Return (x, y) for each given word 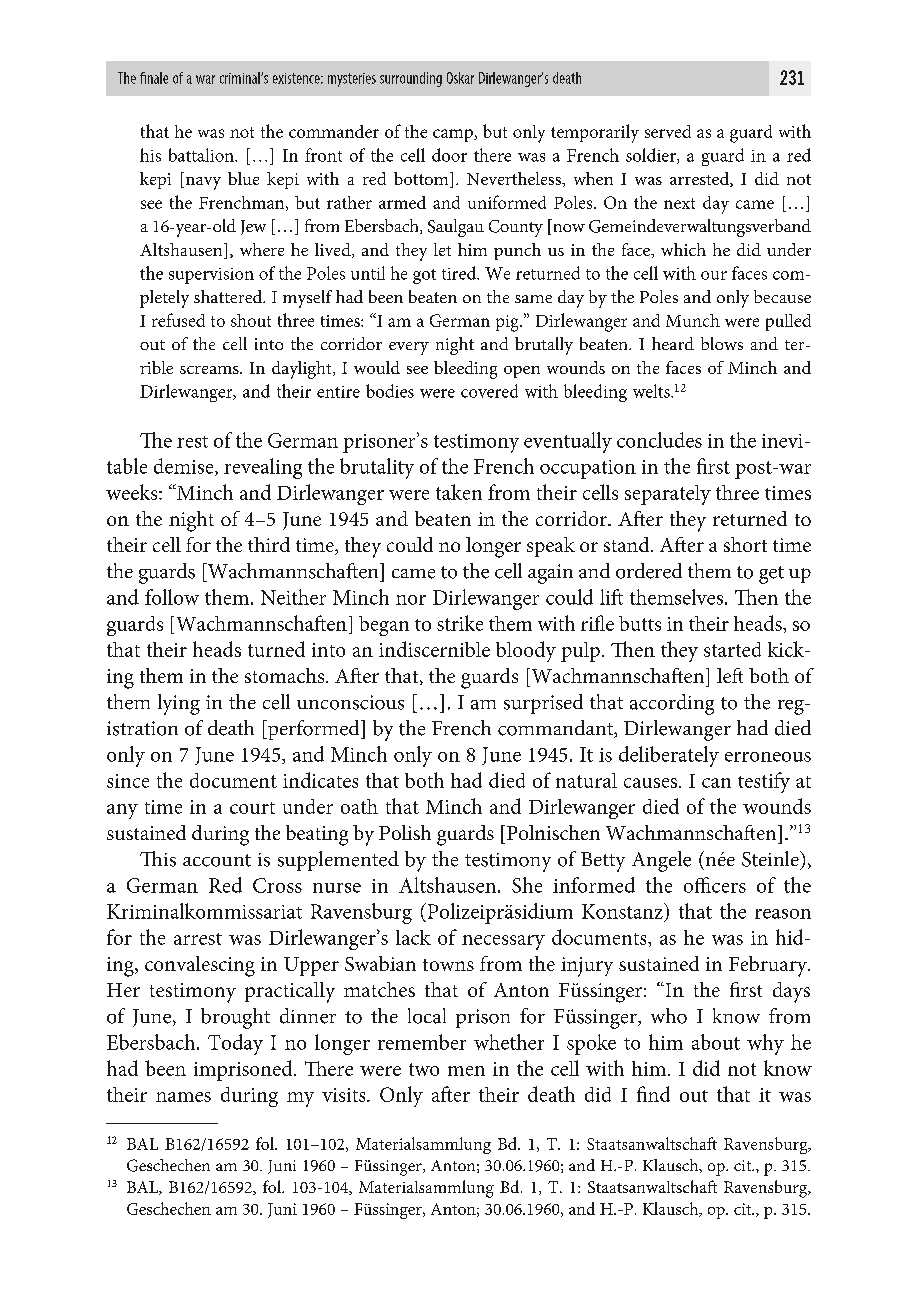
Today (235, 1044)
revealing (263, 468)
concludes (659, 440)
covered (489, 391)
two (424, 1069)
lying (179, 704)
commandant (557, 729)
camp (454, 135)
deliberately (669, 756)
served (668, 131)
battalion (202, 155)
